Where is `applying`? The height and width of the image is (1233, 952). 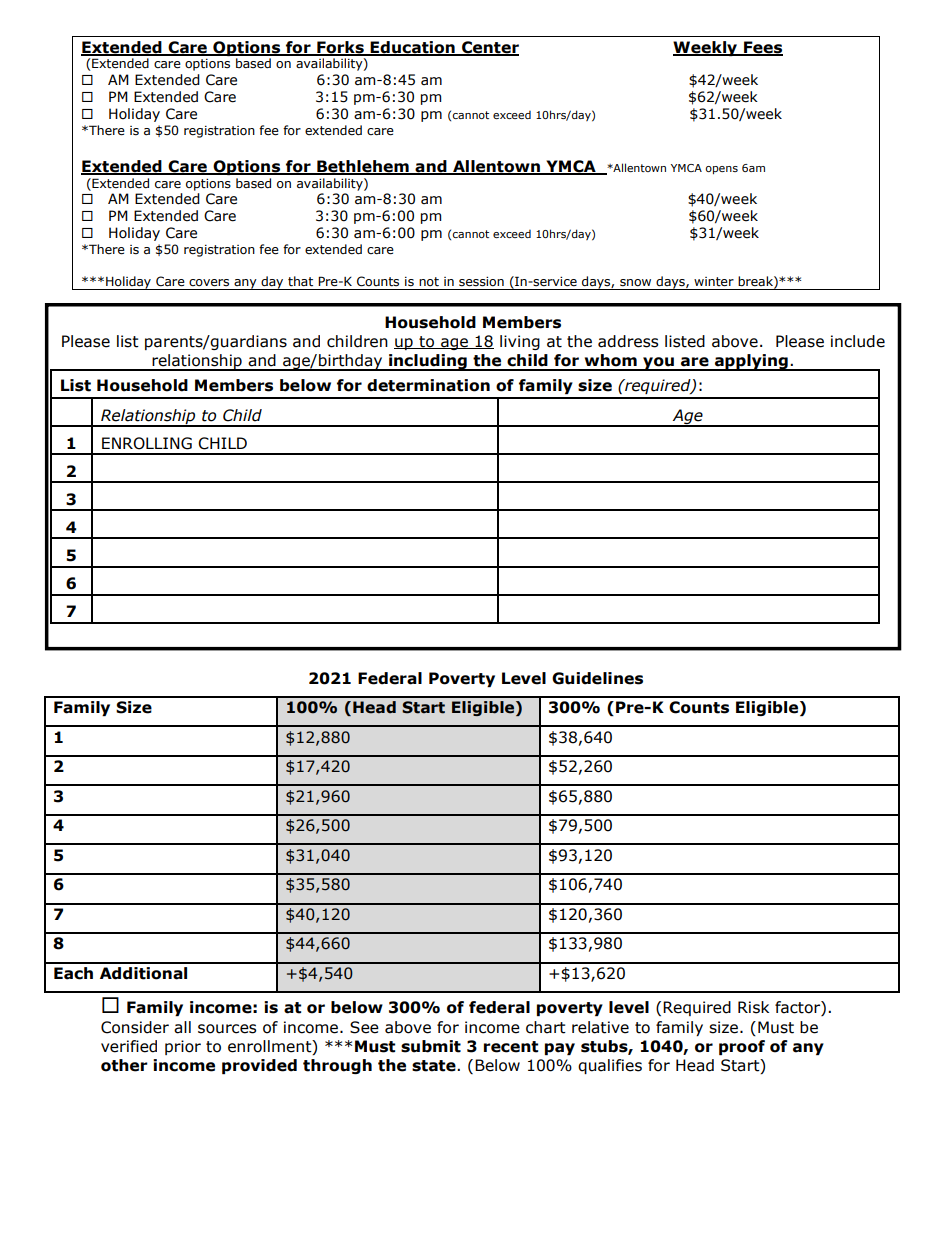
applying is located at coordinates (751, 362).
